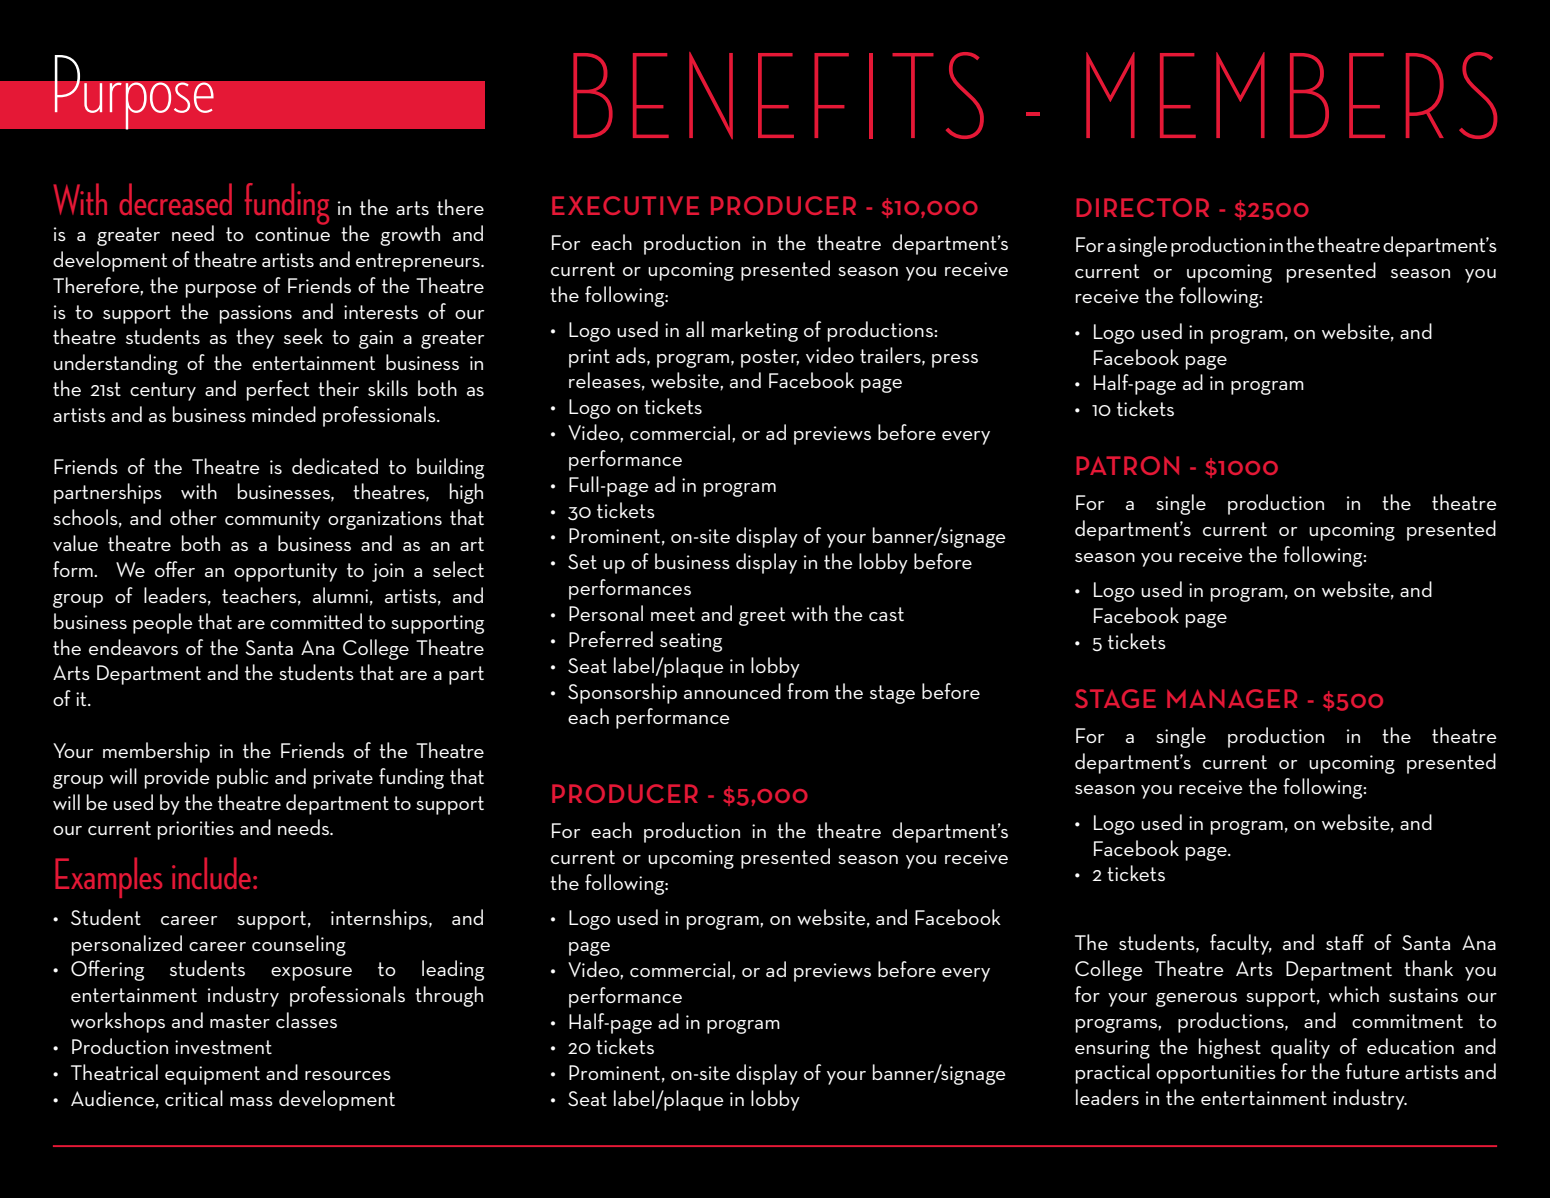  What do you see at coordinates (1143, 207) in the screenshot?
I see `DIRECTOR` at bounding box center [1143, 207].
